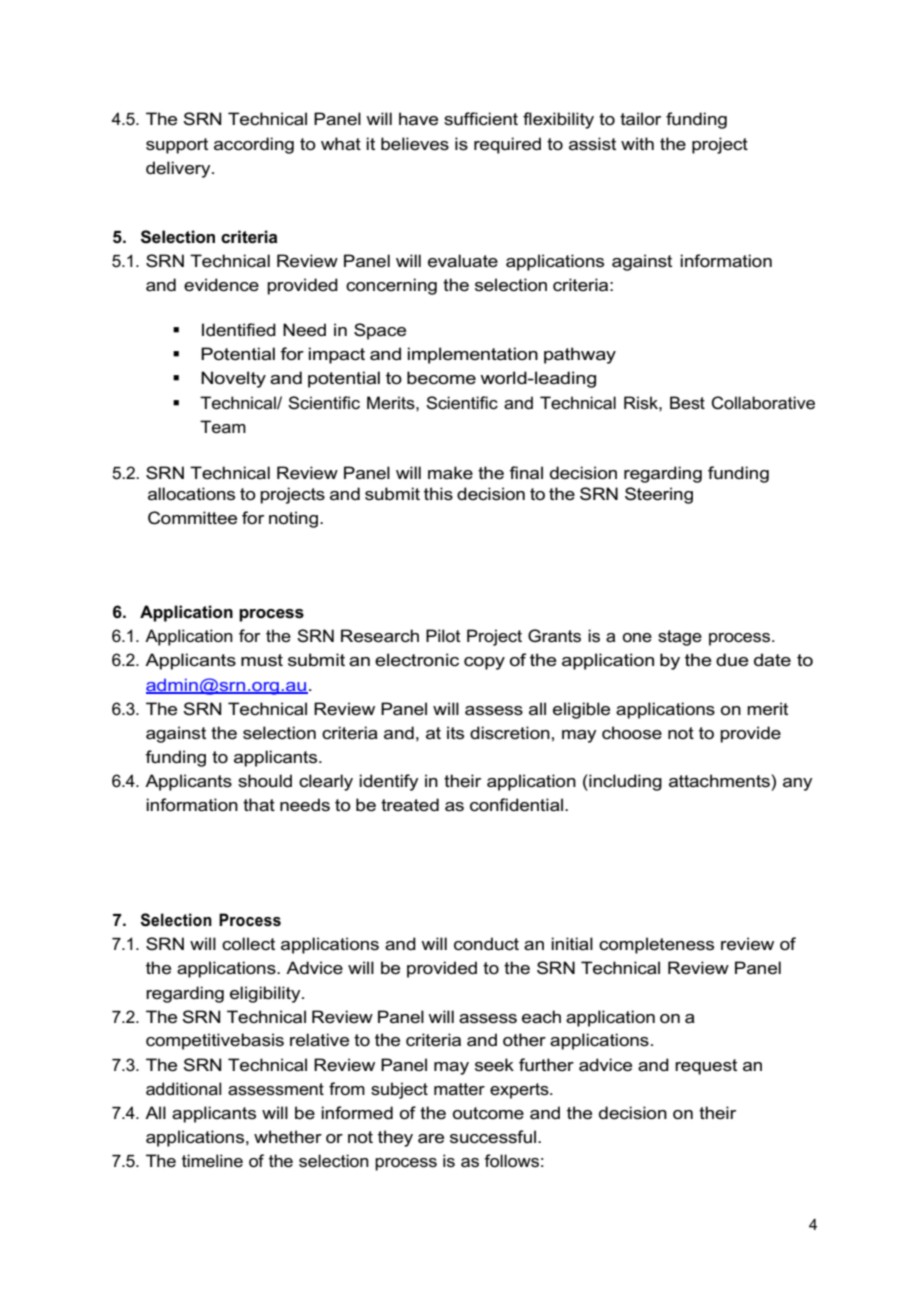  What do you see at coordinates (637, 143) in the document?
I see `with` at bounding box center [637, 143].
